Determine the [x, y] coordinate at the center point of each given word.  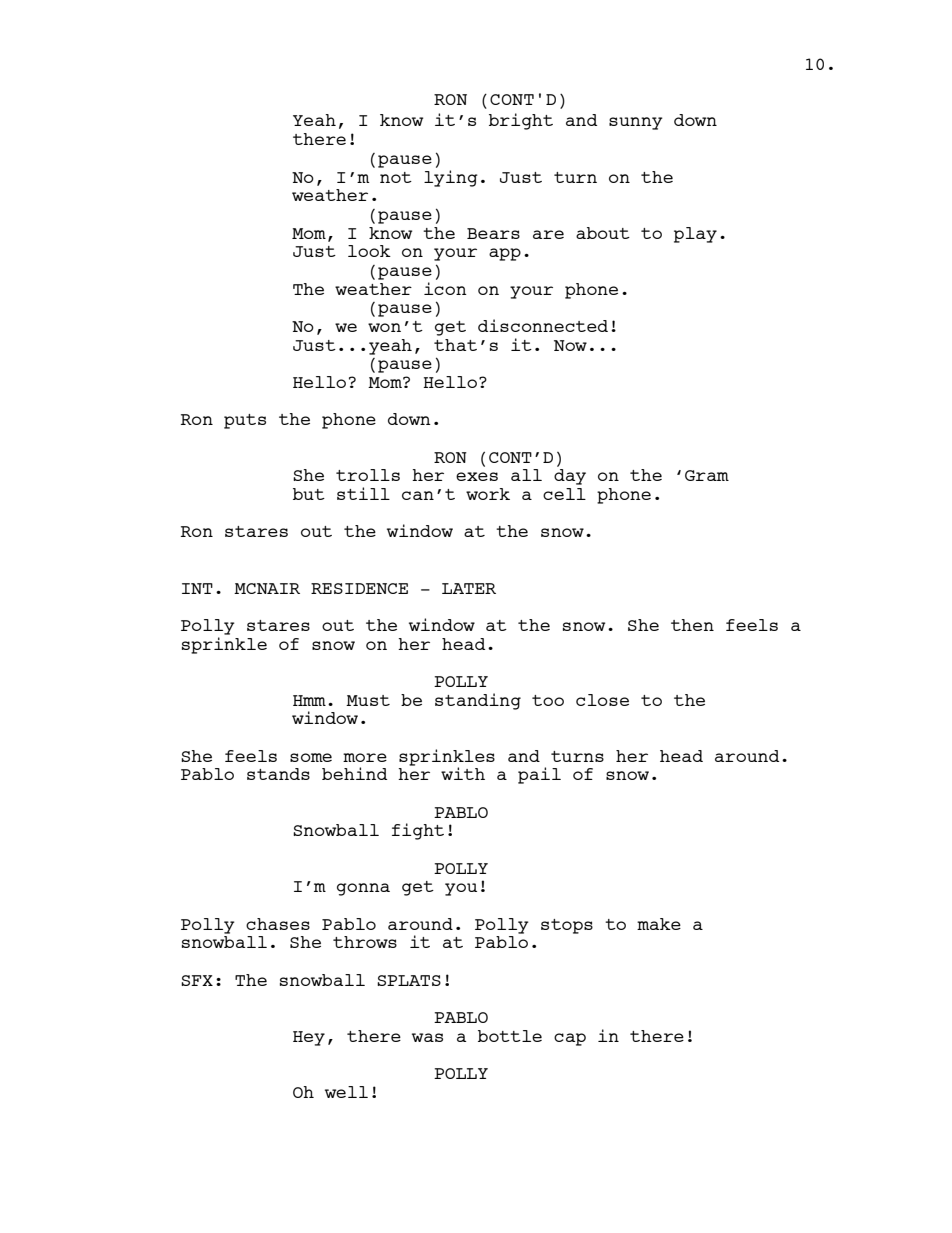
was [427, 1037]
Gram [707, 475]
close [602, 700]
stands [278, 774]
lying [451, 177]
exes [477, 476]
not [396, 177]
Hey [309, 1038]
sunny [636, 123]
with [463, 773]
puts [245, 421]
